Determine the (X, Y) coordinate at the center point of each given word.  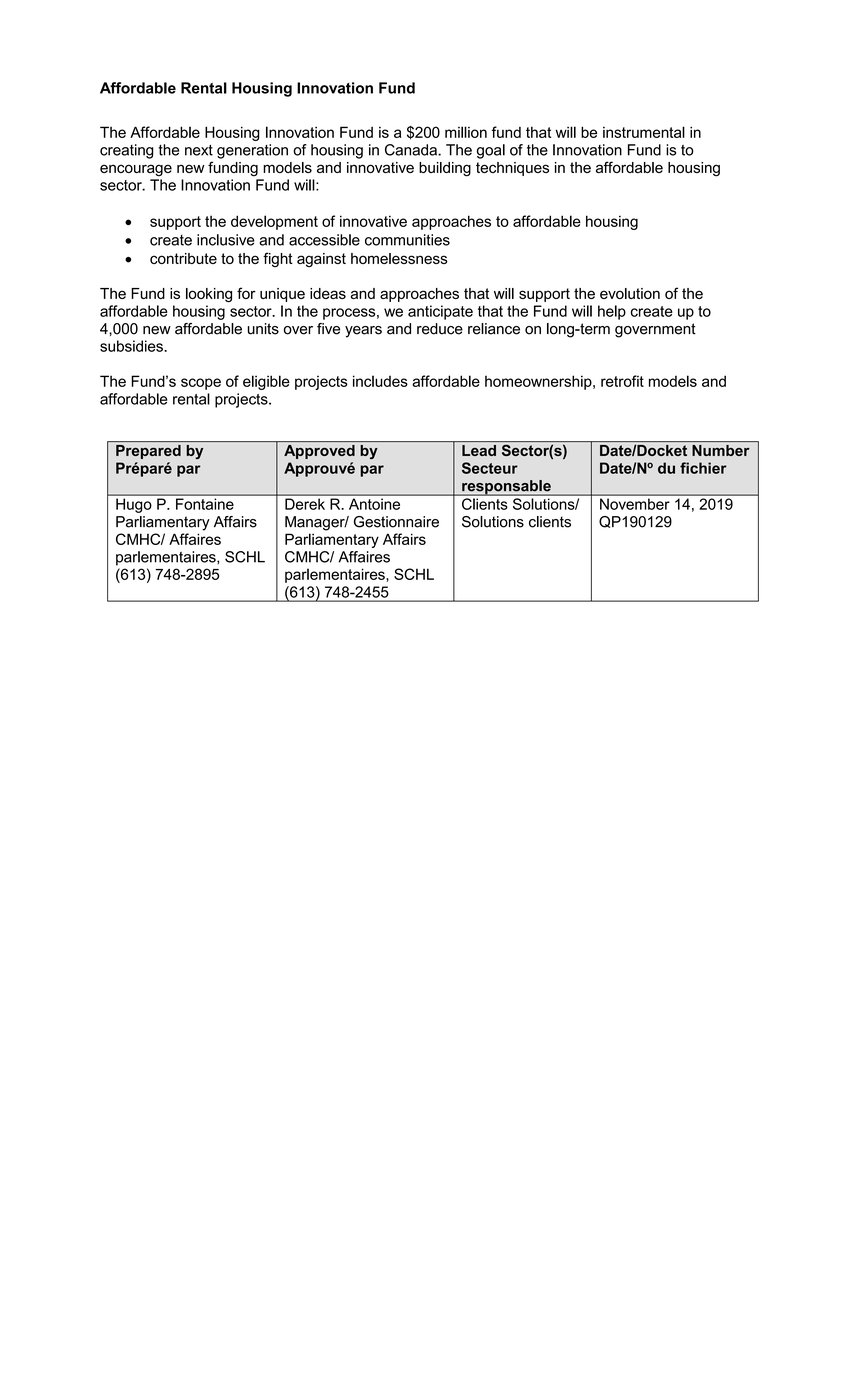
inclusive (226, 240)
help (612, 312)
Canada (412, 150)
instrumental (644, 132)
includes (380, 381)
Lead (479, 450)
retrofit (622, 381)
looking (209, 295)
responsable (506, 488)
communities (407, 240)
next (199, 150)
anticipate (440, 312)
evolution (630, 293)
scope (201, 384)
